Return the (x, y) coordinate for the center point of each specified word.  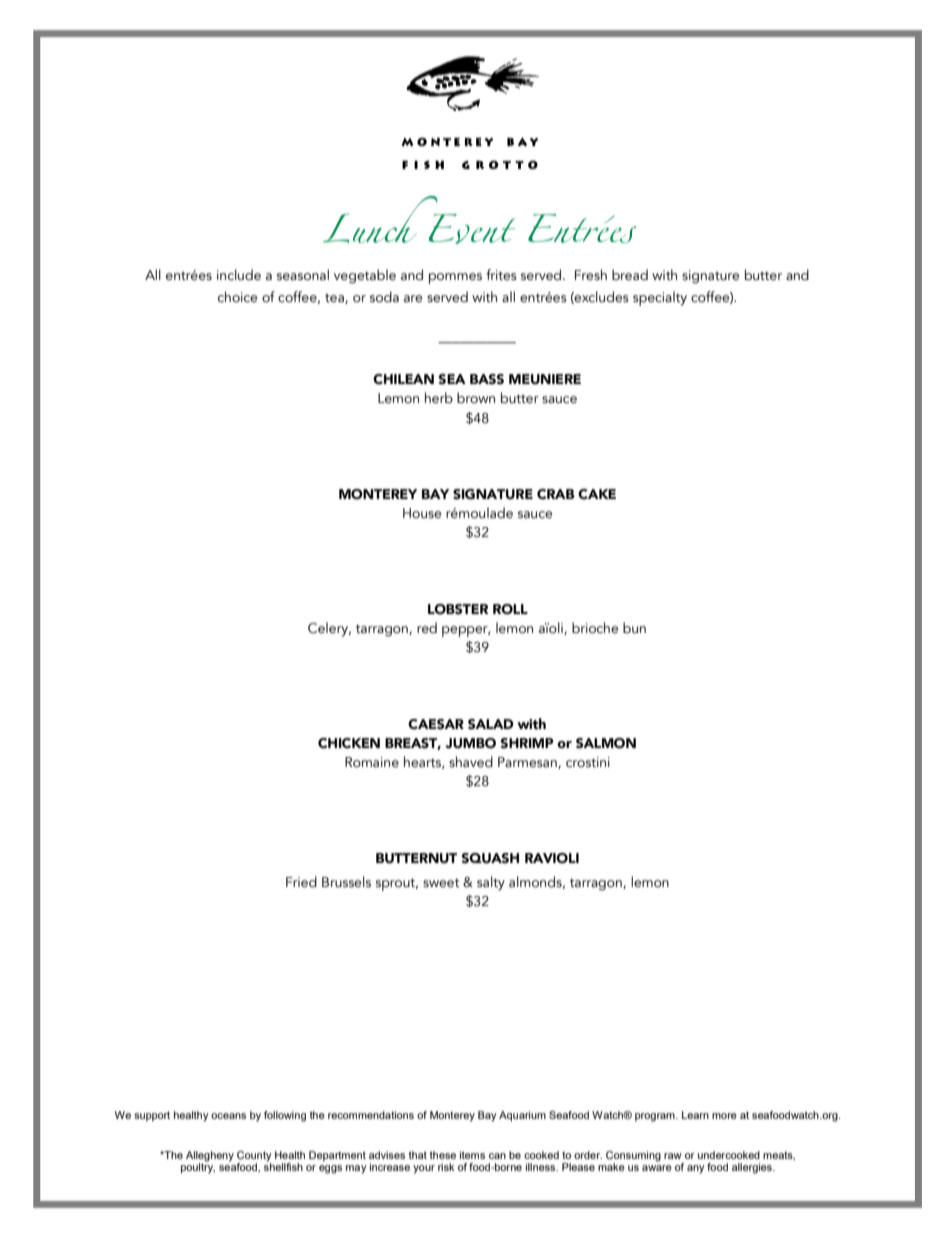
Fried (301, 882)
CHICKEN (349, 743)
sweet (441, 883)
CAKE (597, 494)
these (443, 1155)
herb (439, 398)
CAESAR (436, 724)
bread (630, 275)
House (422, 513)
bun (634, 628)
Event (471, 229)
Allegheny (210, 1157)
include (239, 275)
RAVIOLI (552, 858)
